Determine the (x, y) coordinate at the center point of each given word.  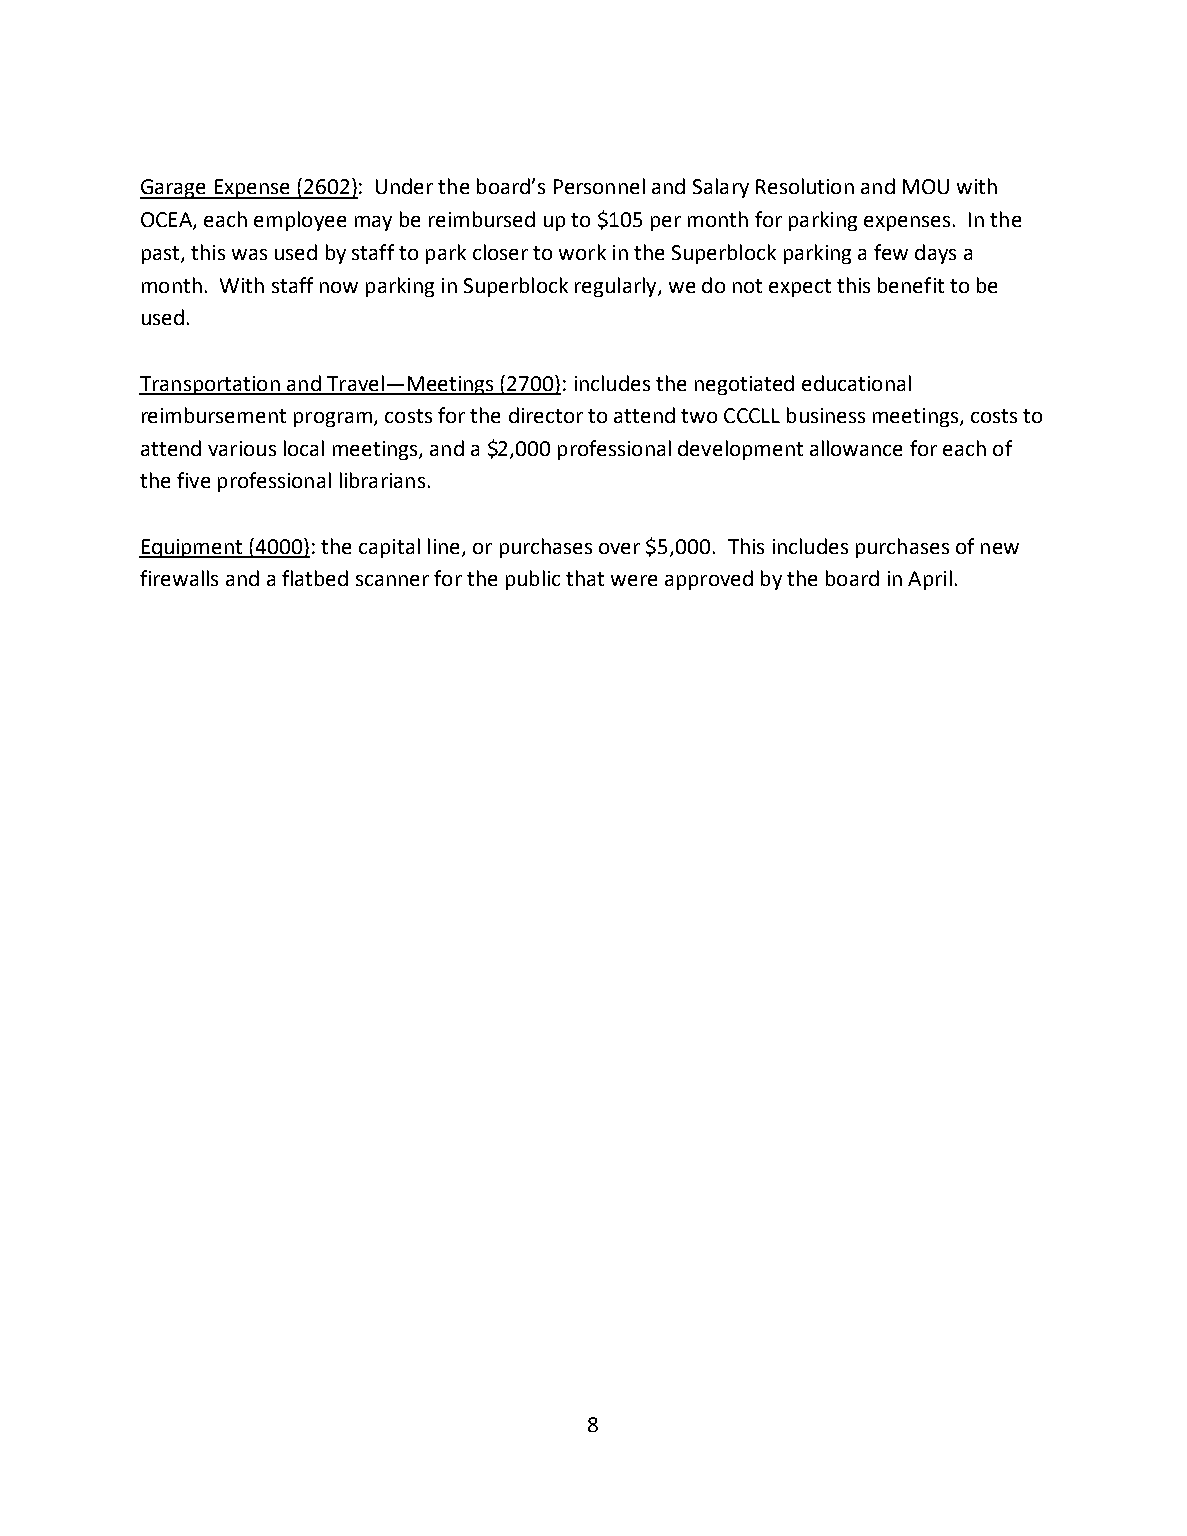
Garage (174, 189)
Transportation (210, 385)
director (546, 415)
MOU (926, 186)
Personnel (599, 186)
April (930, 580)
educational (856, 383)
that (585, 578)
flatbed (315, 578)
